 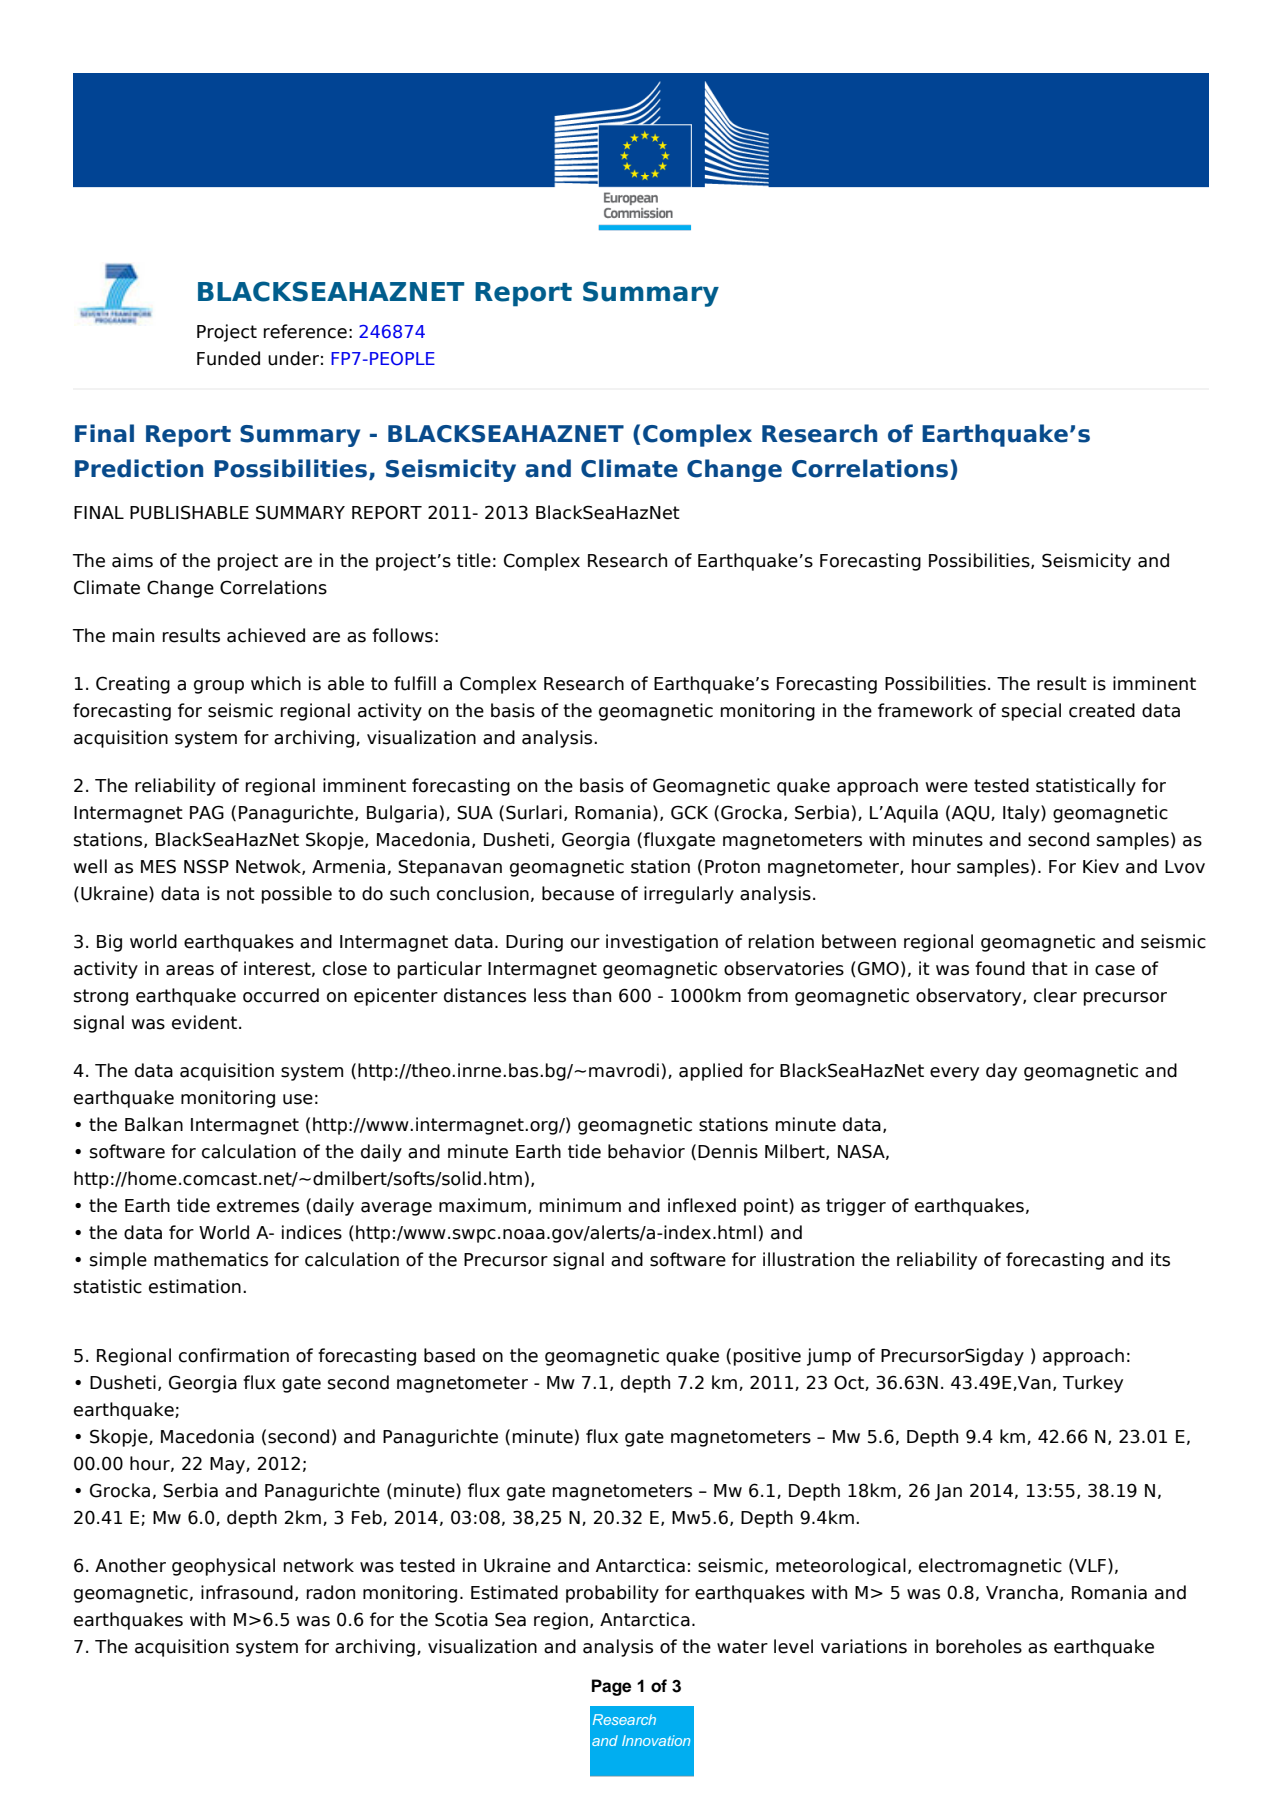 What do you see at coordinates (1055, 995) in the screenshot?
I see `clear` at bounding box center [1055, 995].
